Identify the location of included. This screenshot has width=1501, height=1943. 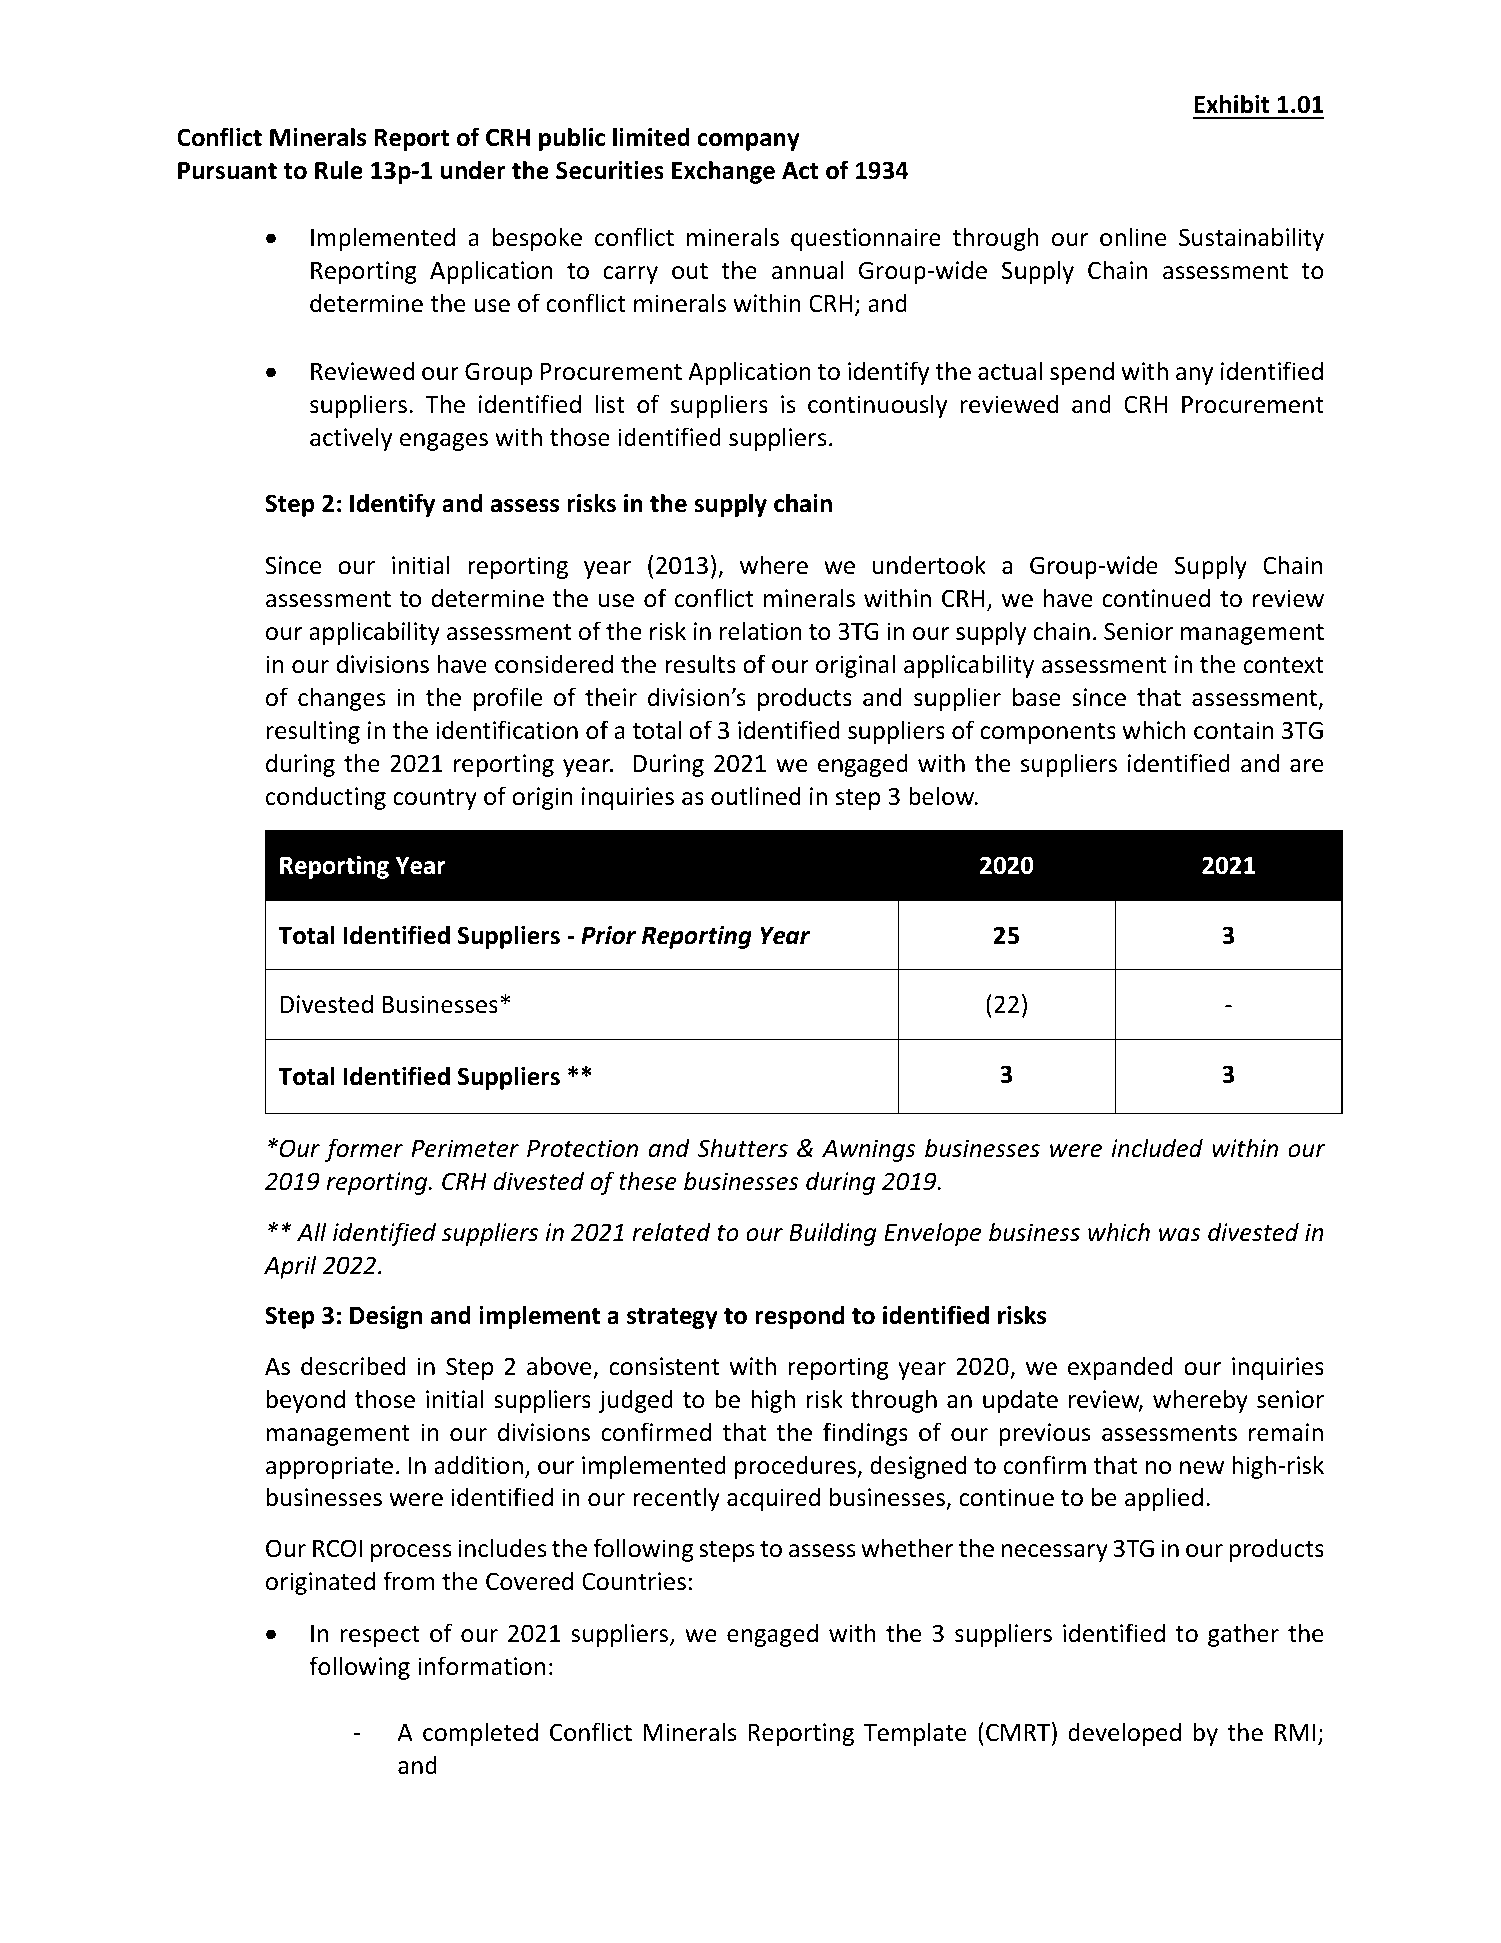
(1157, 1148).
